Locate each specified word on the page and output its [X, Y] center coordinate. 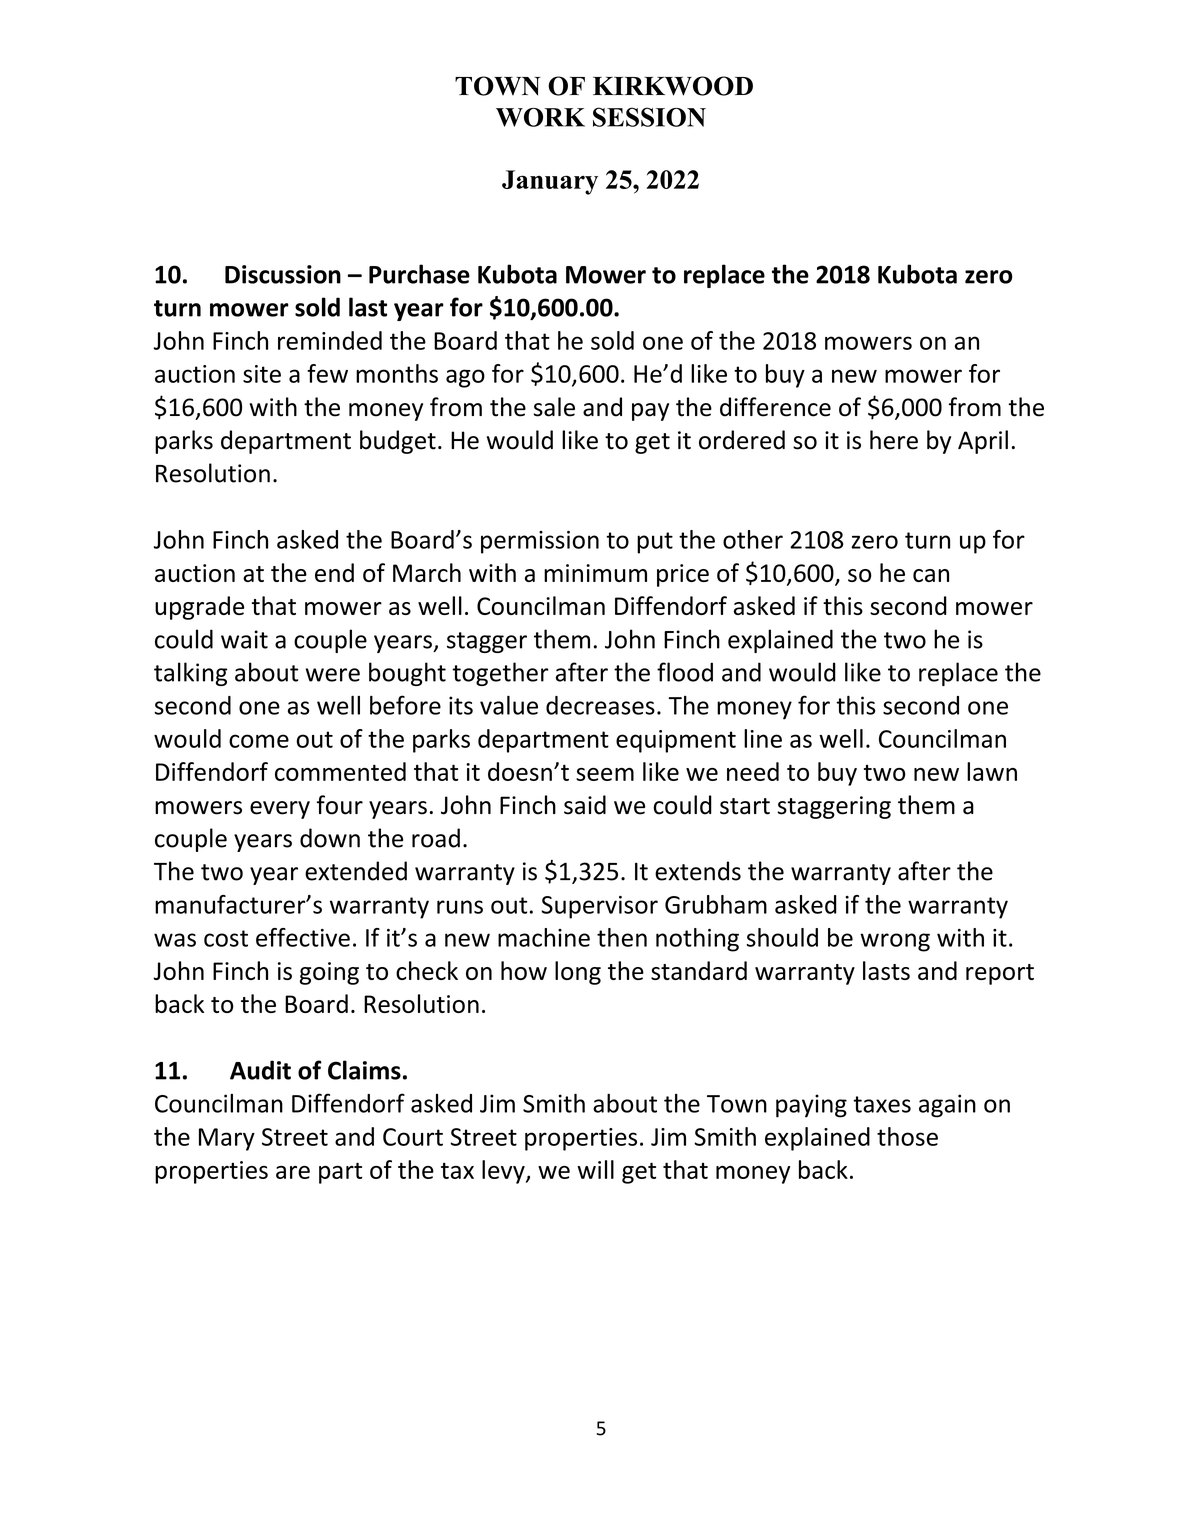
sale [554, 407]
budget [398, 442]
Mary [227, 1139]
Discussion [283, 274]
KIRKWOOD [673, 86]
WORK [540, 117]
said [585, 805]
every [280, 810]
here [894, 440]
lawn [992, 771]
